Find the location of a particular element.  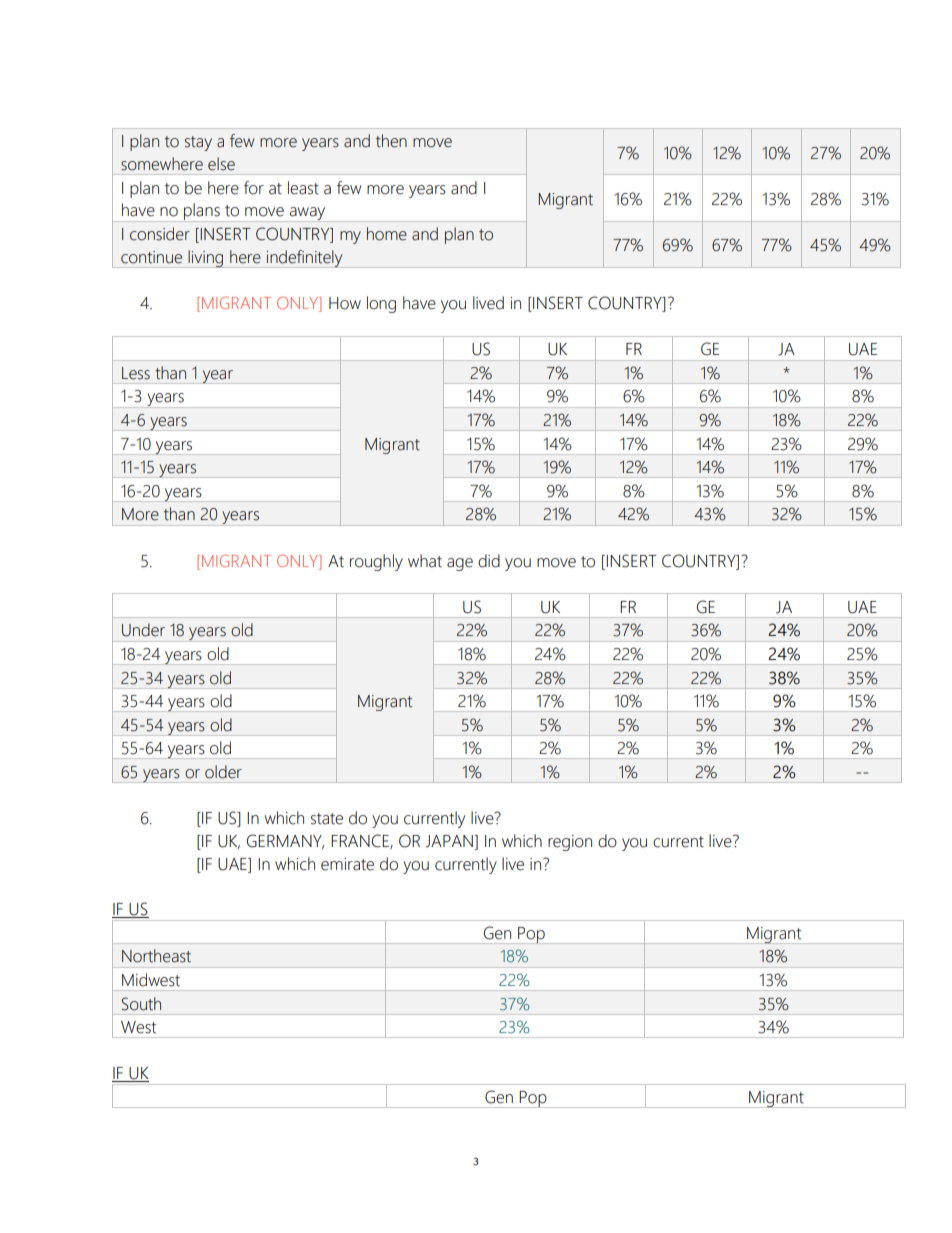

home is located at coordinates (387, 234).
